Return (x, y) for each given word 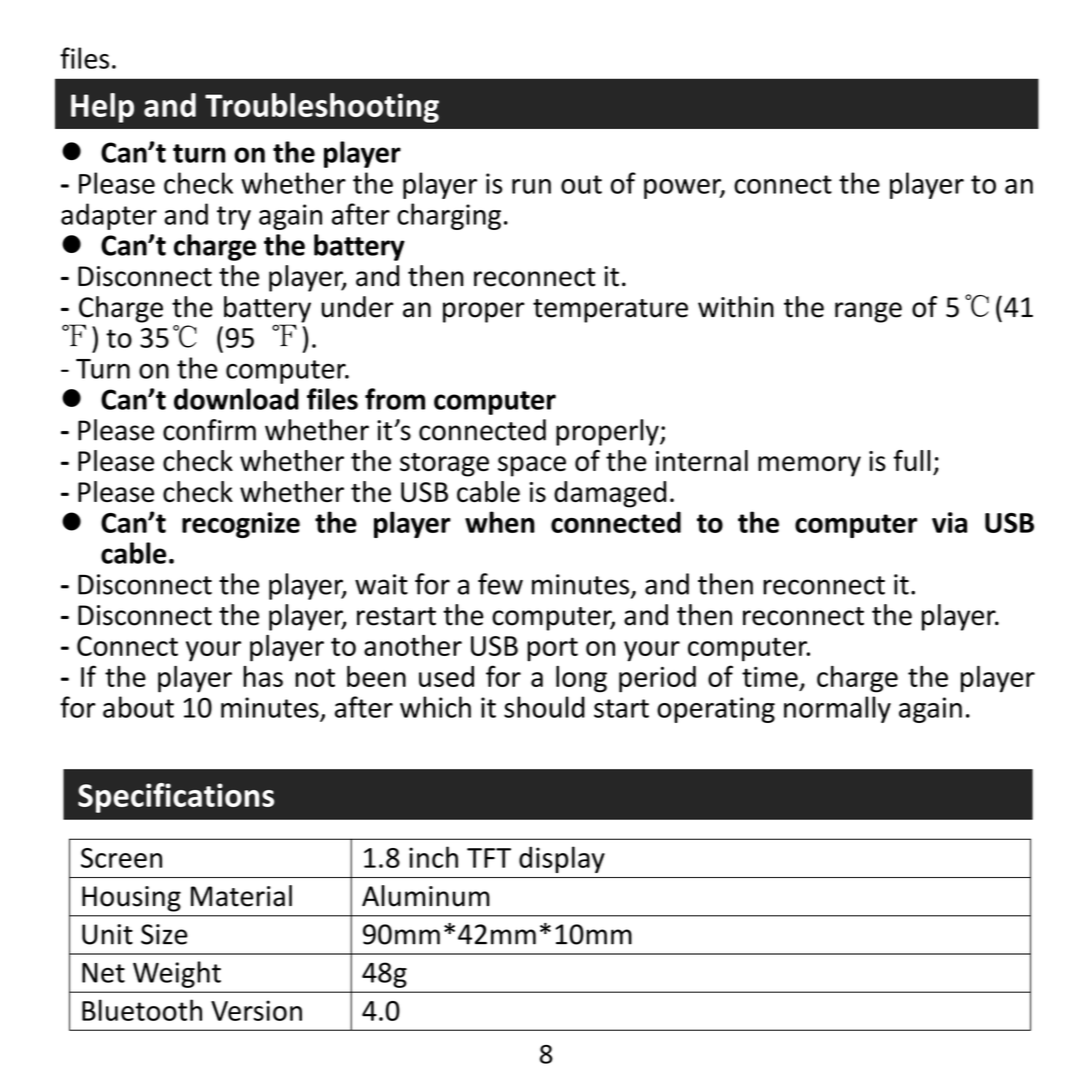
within (736, 307)
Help (102, 108)
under (357, 307)
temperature (610, 311)
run (531, 186)
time (770, 677)
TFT (489, 858)
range (868, 312)
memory (809, 466)
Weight (177, 974)
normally (837, 709)
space (532, 466)
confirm (209, 430)
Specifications (176, 798)
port (552, 649)
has (263, 676)
